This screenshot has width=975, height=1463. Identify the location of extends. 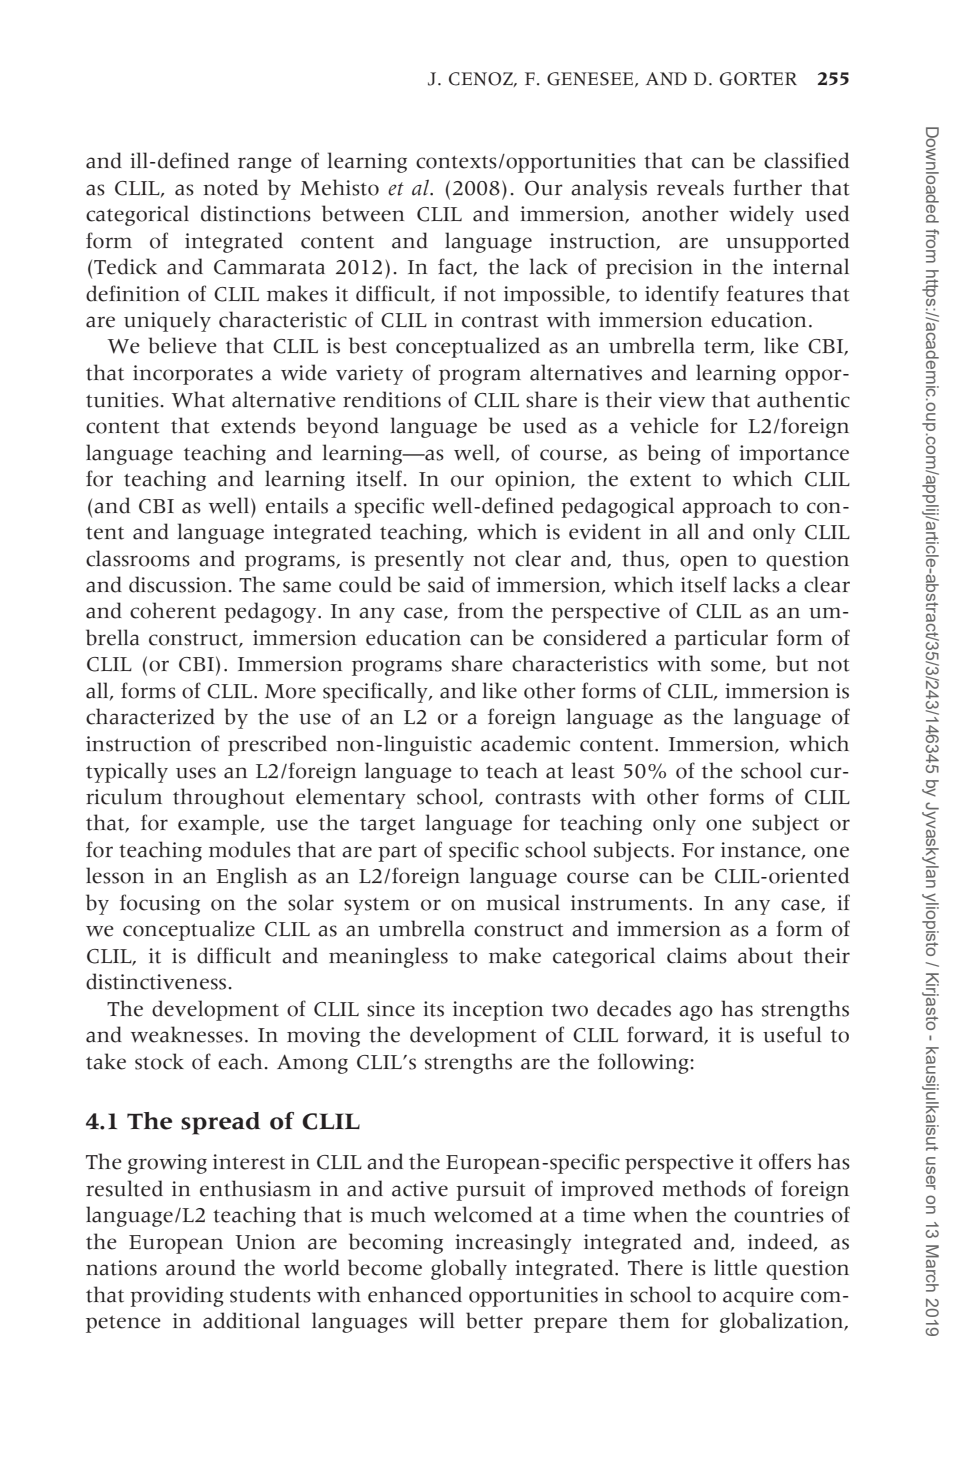
(258, 425).
